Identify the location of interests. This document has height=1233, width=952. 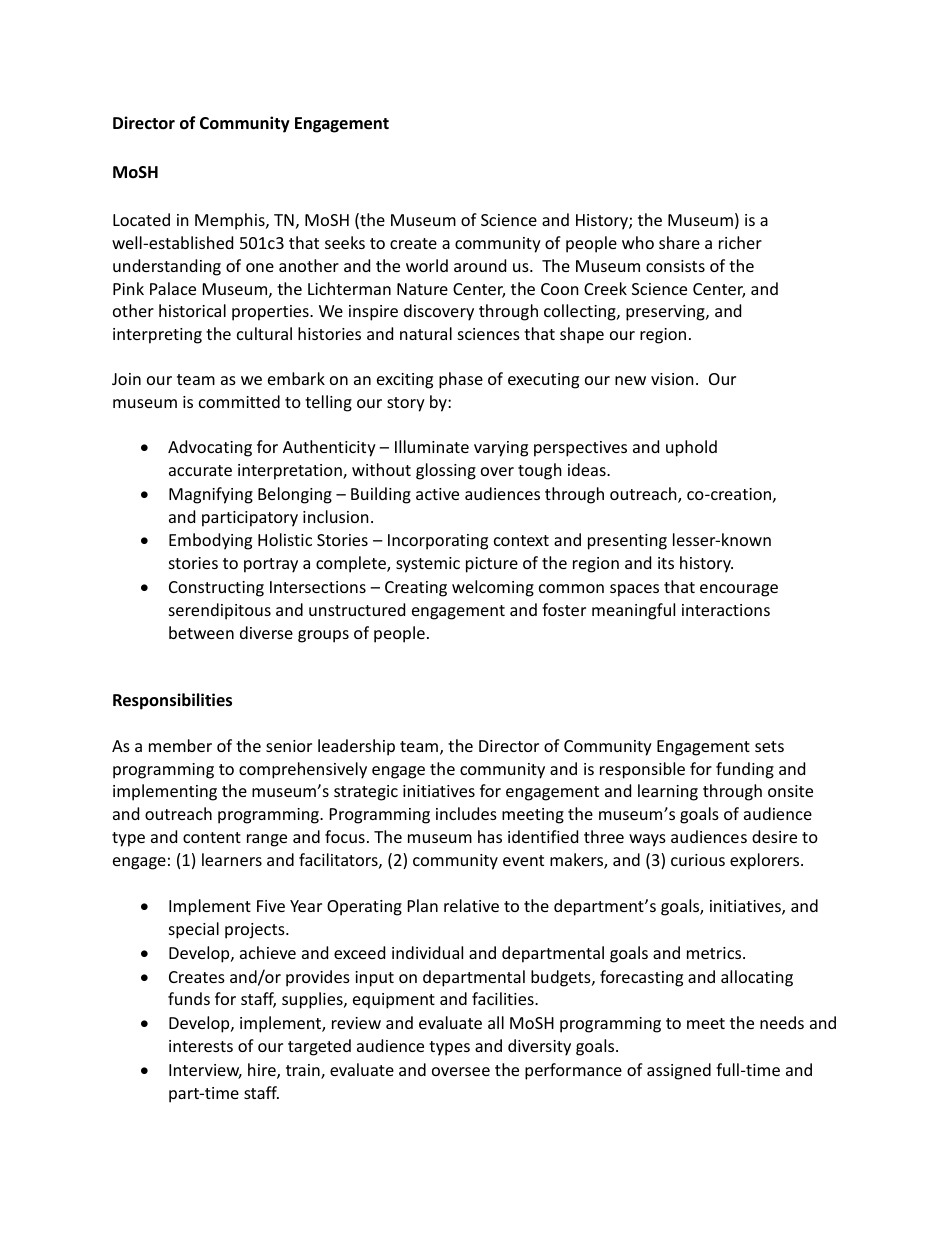
(201, 1046).
